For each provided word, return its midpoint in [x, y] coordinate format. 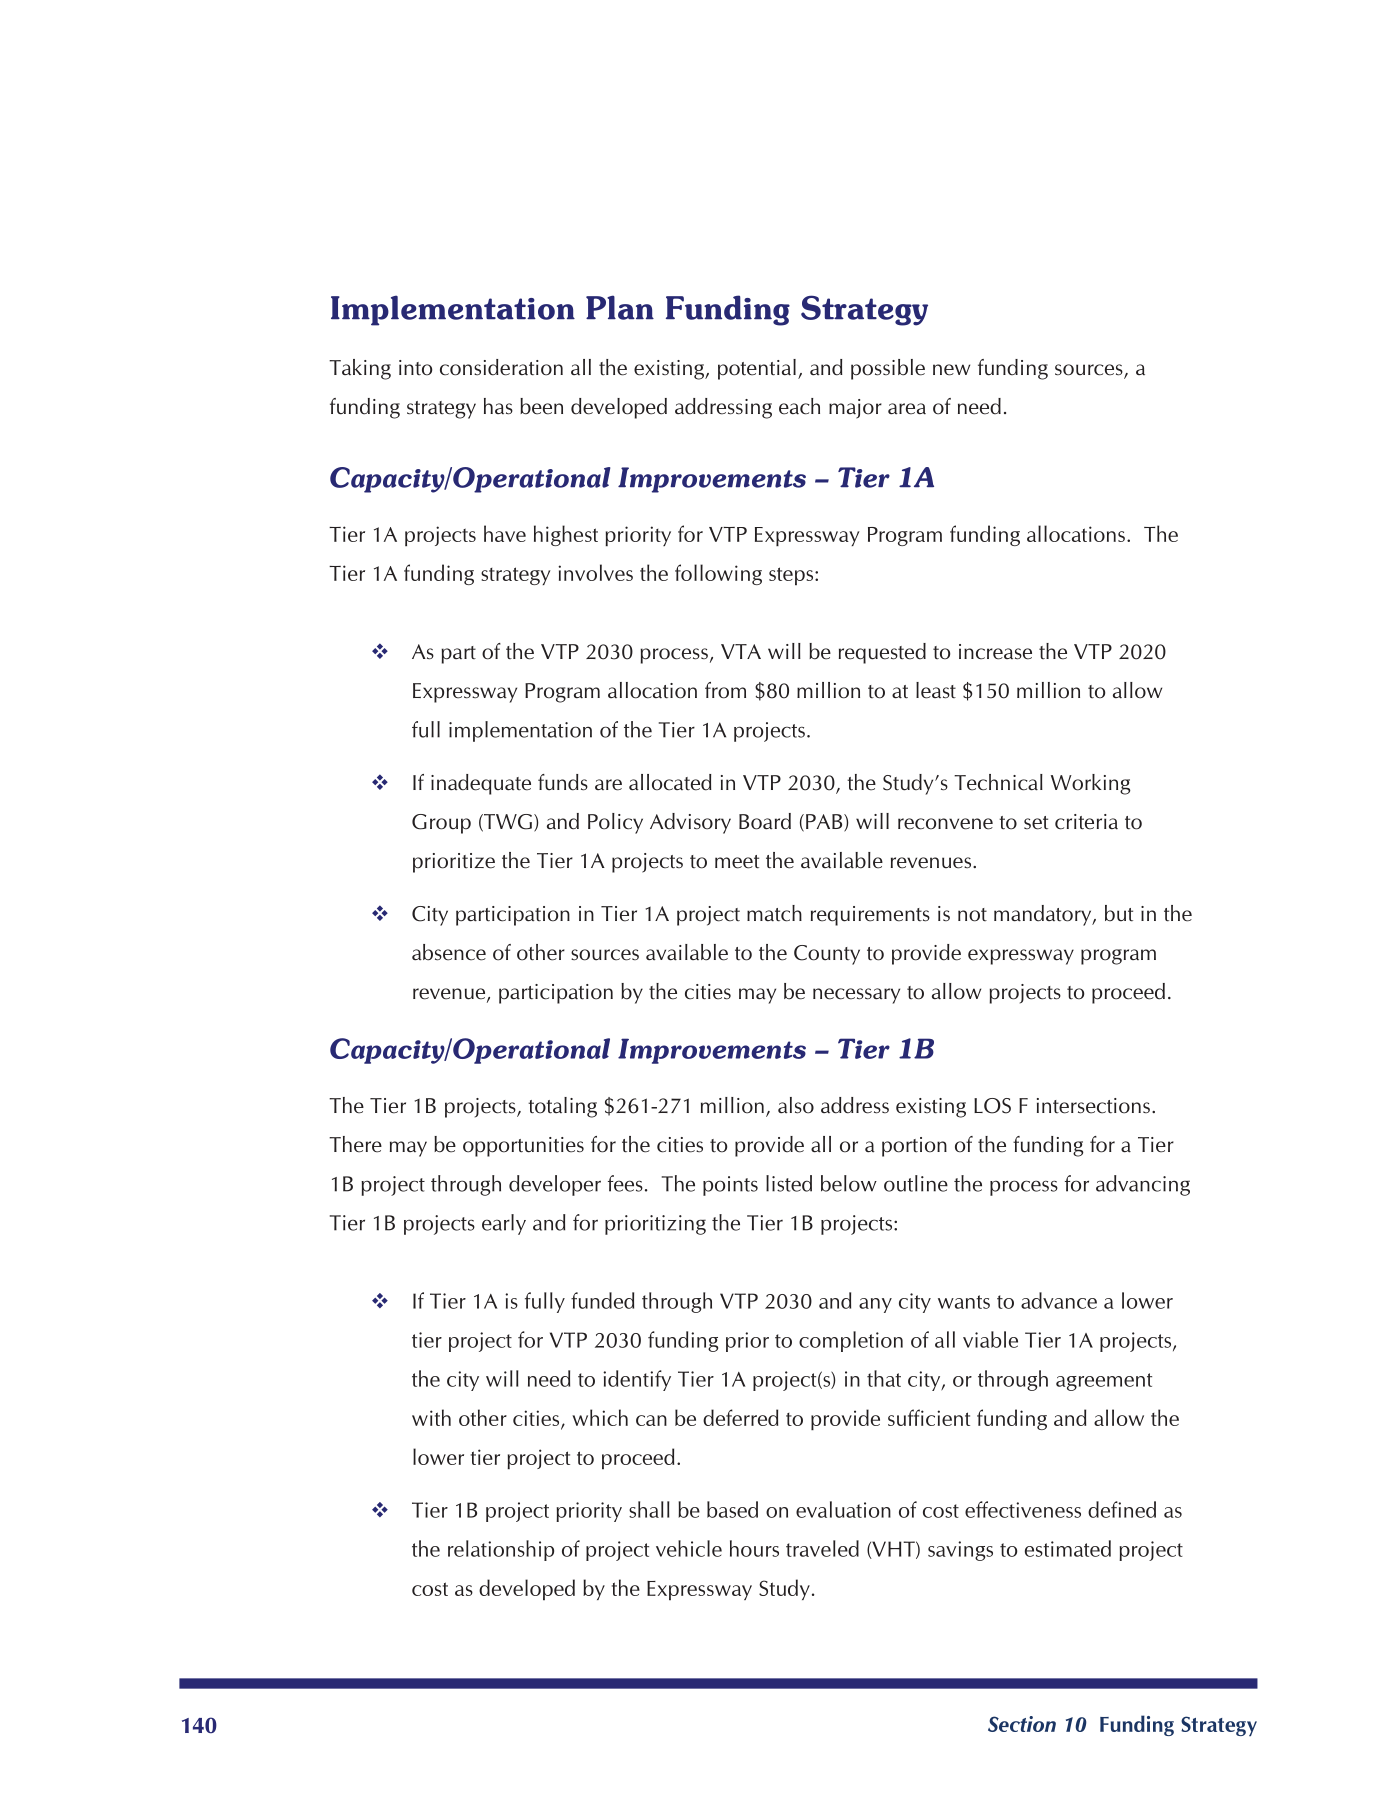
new [951, 370]
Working [1091, 784]
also [796, 1105]
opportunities [523, 1147]
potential [757, 369]
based [732, 1509]
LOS [992, 1106]
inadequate [481, 784]
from [725, 690]
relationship [501, 1550]
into [415, 368]
